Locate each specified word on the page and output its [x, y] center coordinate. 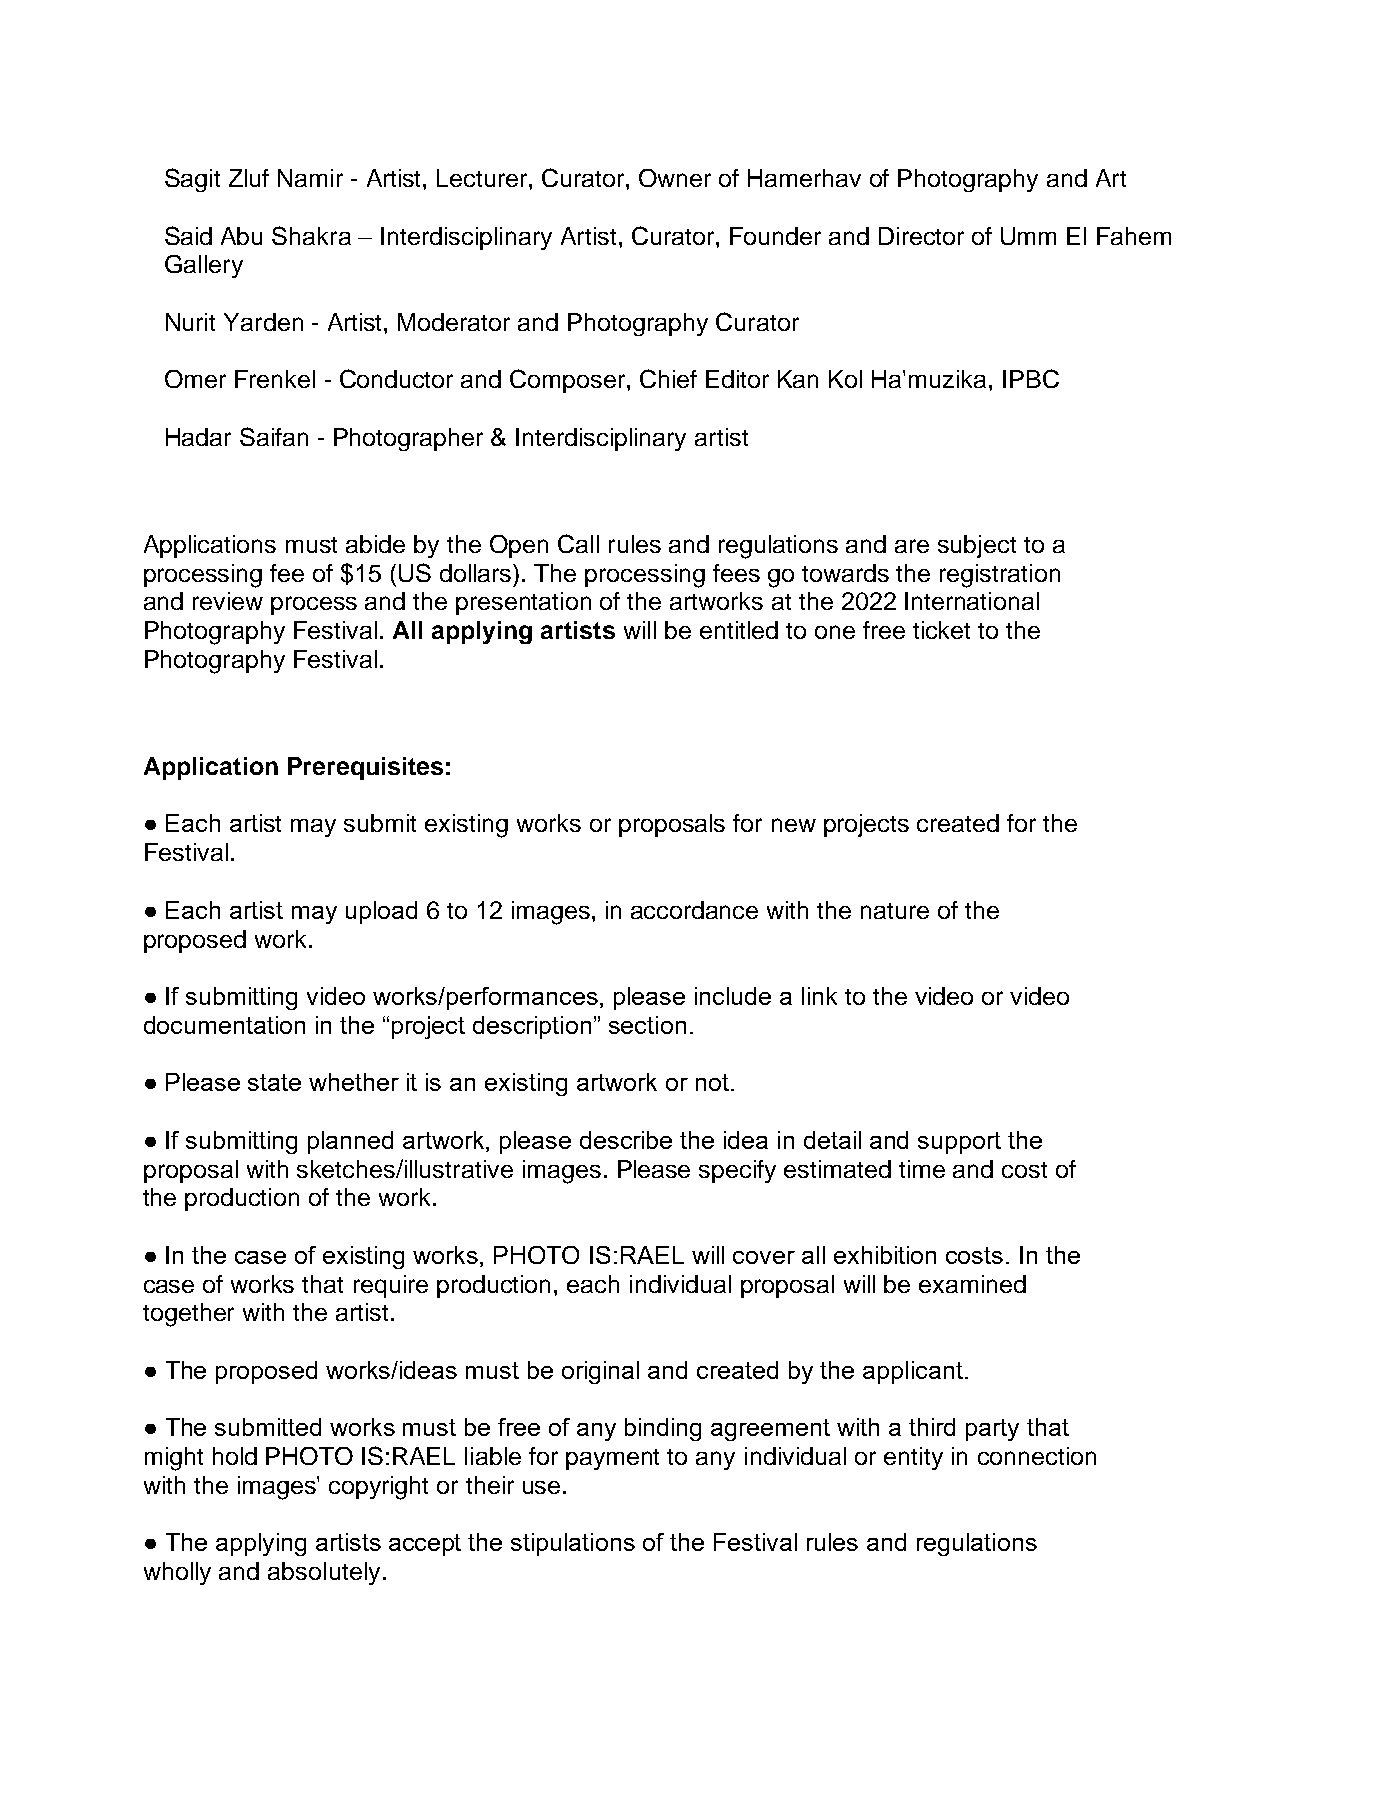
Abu [241, 236]
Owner [675, 178]
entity [913, 1458]
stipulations [573, 1544]
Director [921, 236]
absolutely [324, 1573]
